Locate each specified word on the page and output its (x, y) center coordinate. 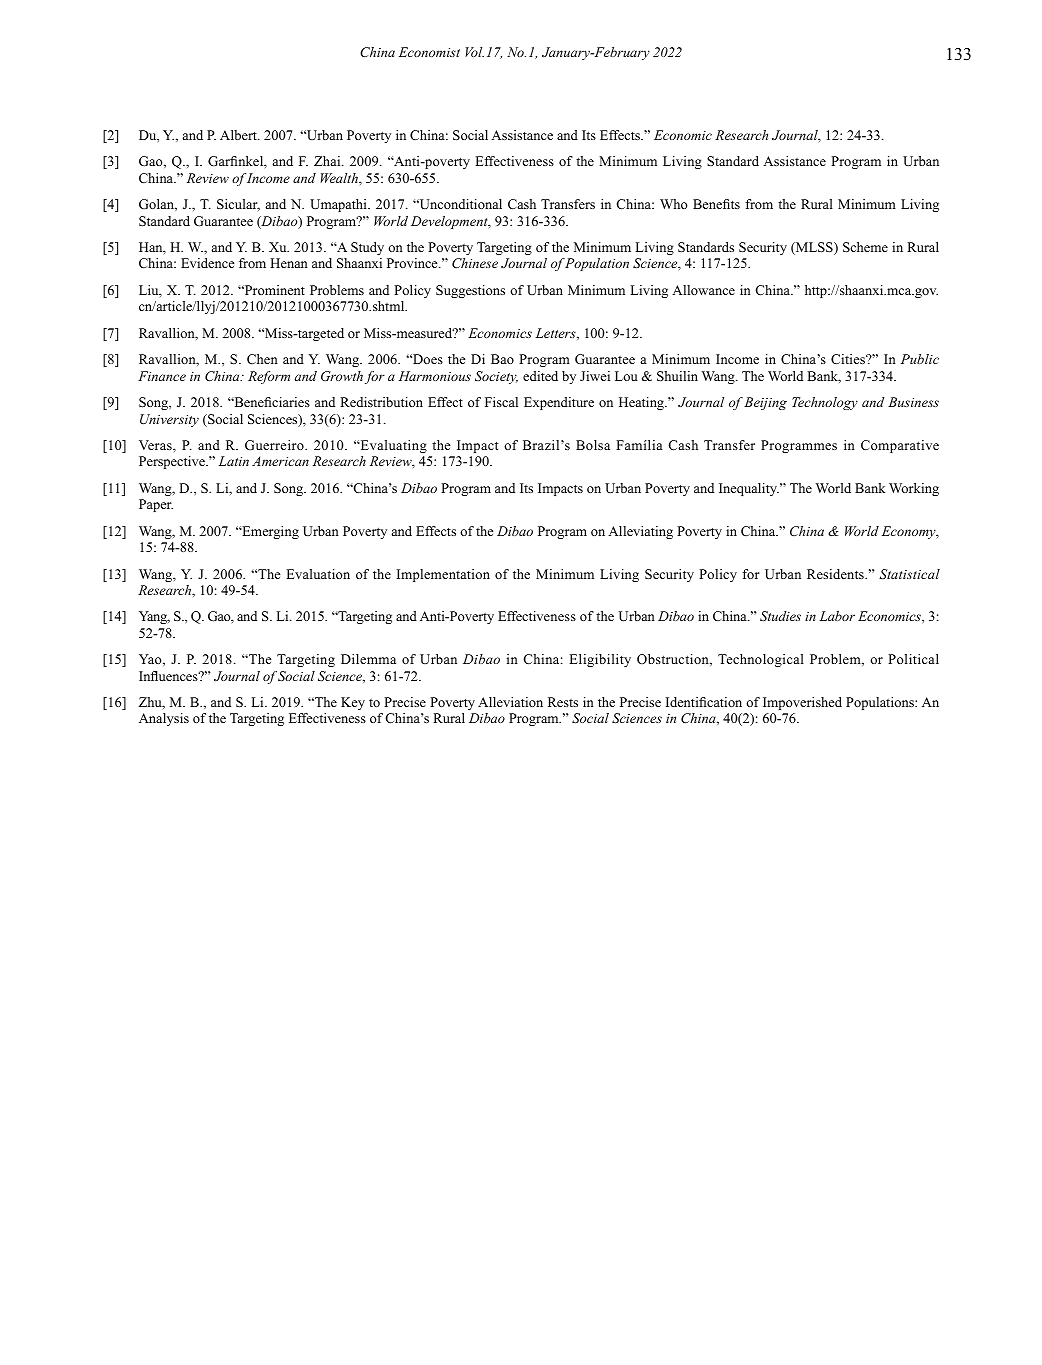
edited (540, 376)
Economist (429, 52)
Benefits (716, 204)
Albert (239, 135)
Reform (269, 377)
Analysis (164, 719)
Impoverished (802, 703)
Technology (825, 403)
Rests (563, 702)
